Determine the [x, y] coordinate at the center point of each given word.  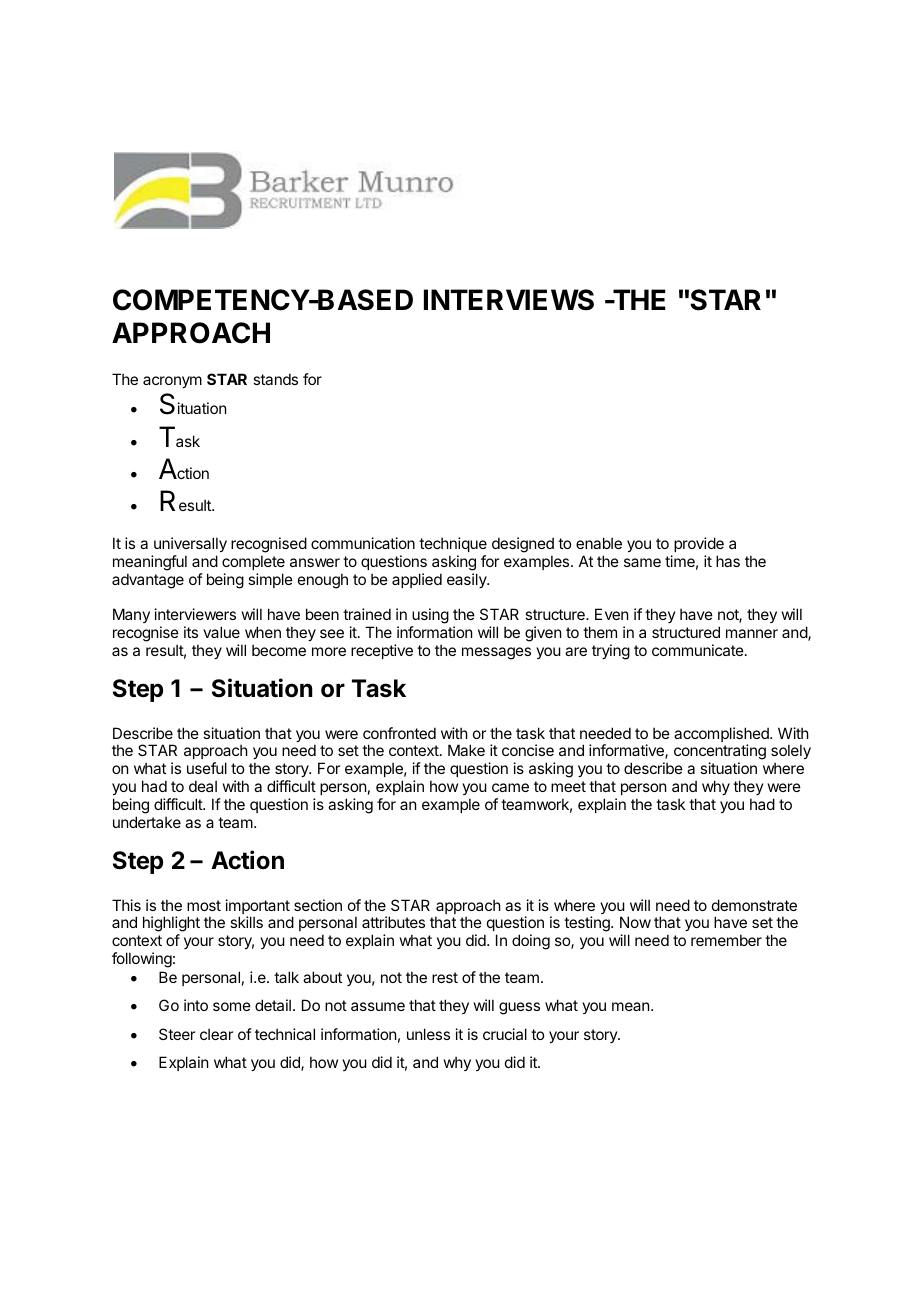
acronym [172, 382]
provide [699, 544]
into [196, 1005]
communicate [699, 650]
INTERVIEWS [509, 300]
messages [496, 653]
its [191, 632]
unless [428, 1034]
